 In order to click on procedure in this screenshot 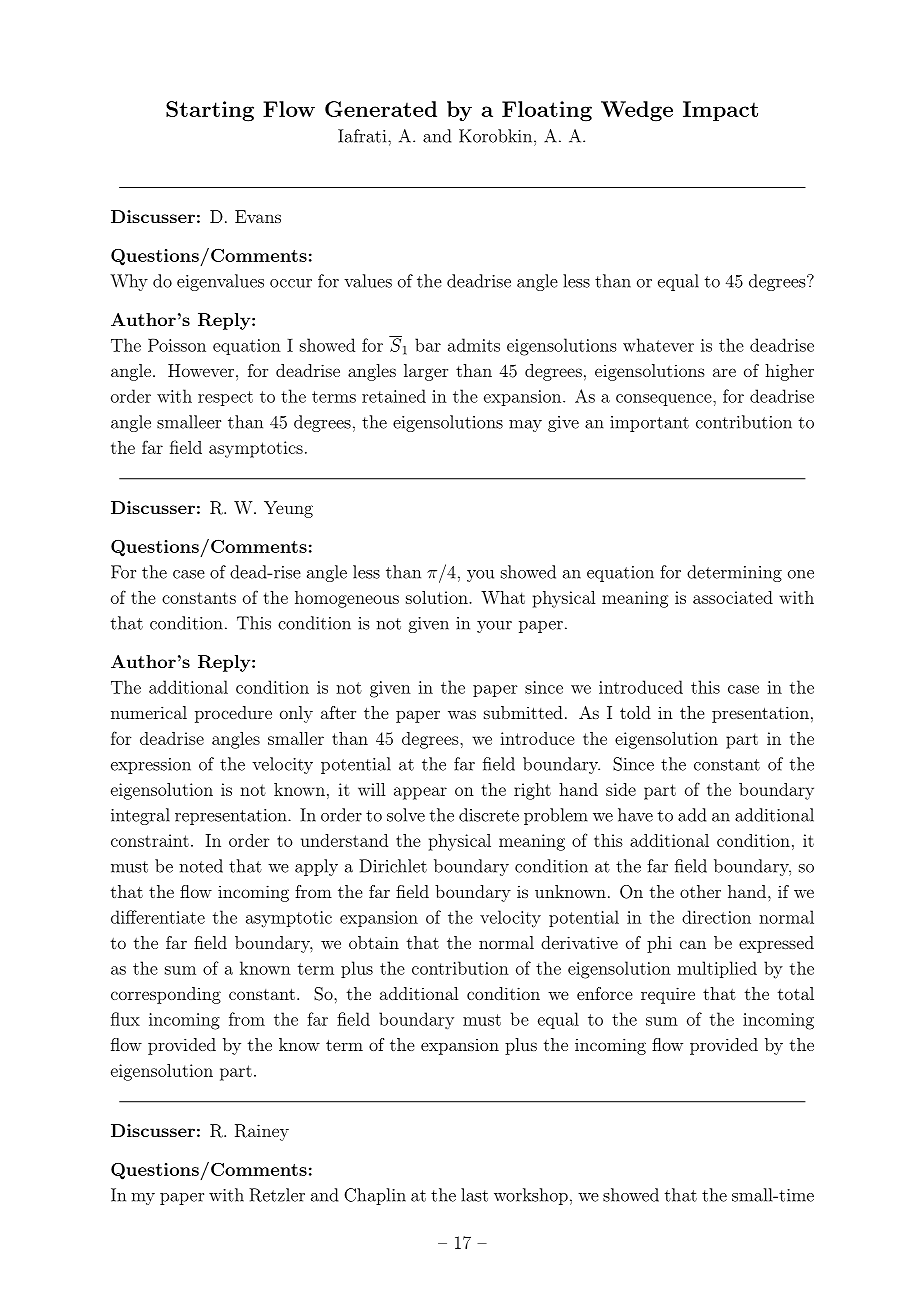, I will do `click(233, 714)`.
